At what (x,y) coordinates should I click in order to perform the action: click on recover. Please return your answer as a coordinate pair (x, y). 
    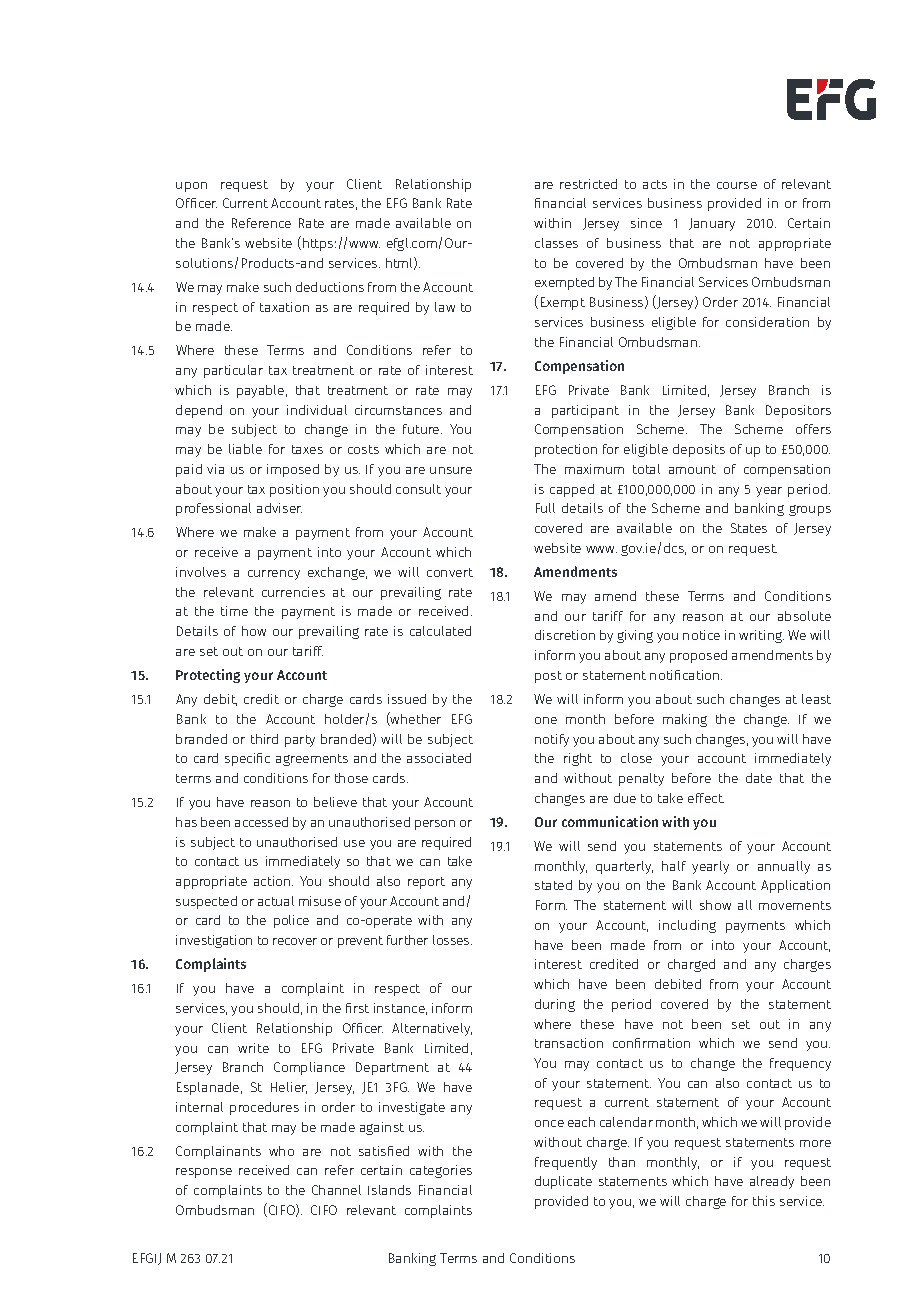
    Looking at the image, I should click on (295, 941).
